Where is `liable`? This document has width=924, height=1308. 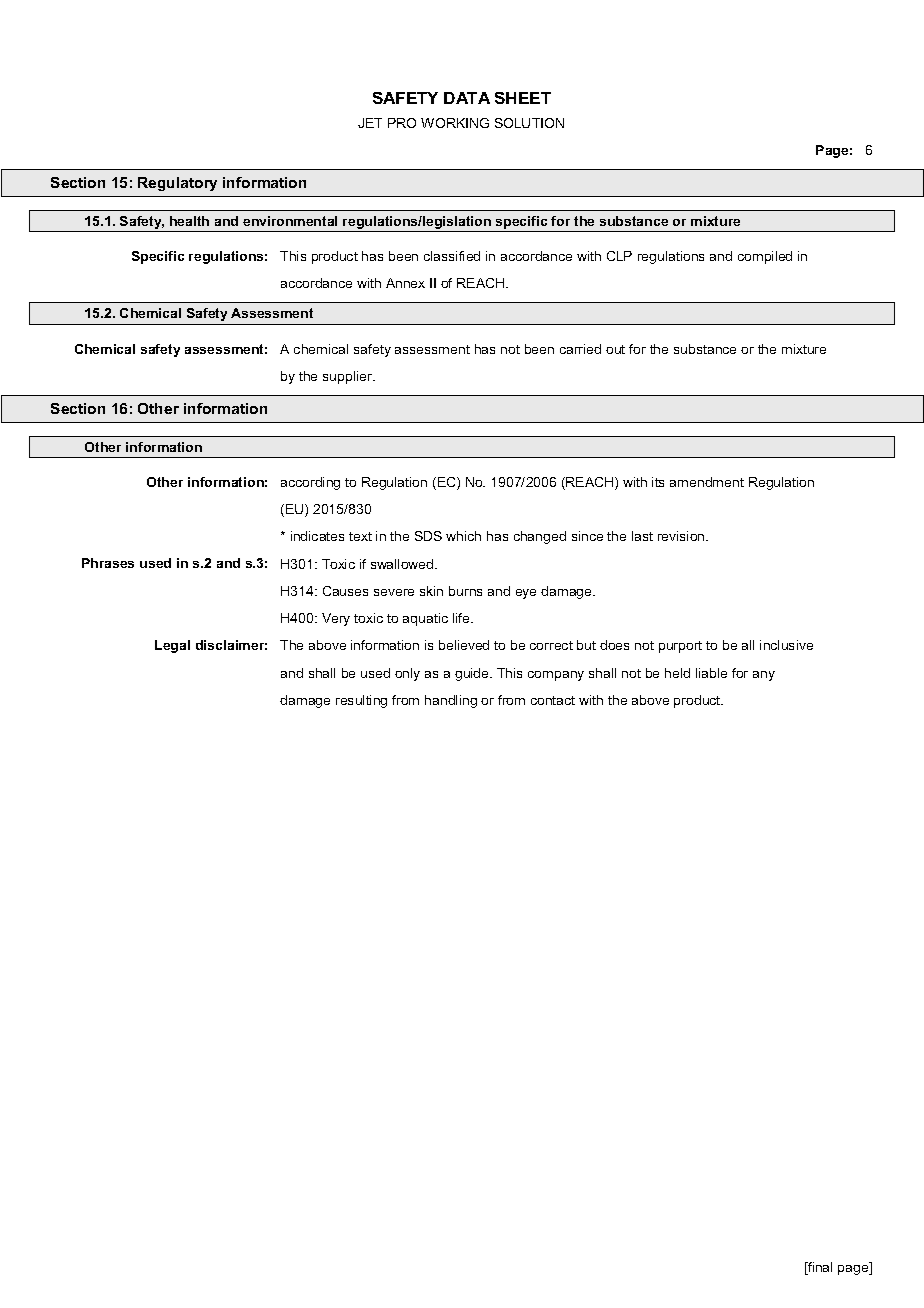
liable is located at coordinates (711, 673).
